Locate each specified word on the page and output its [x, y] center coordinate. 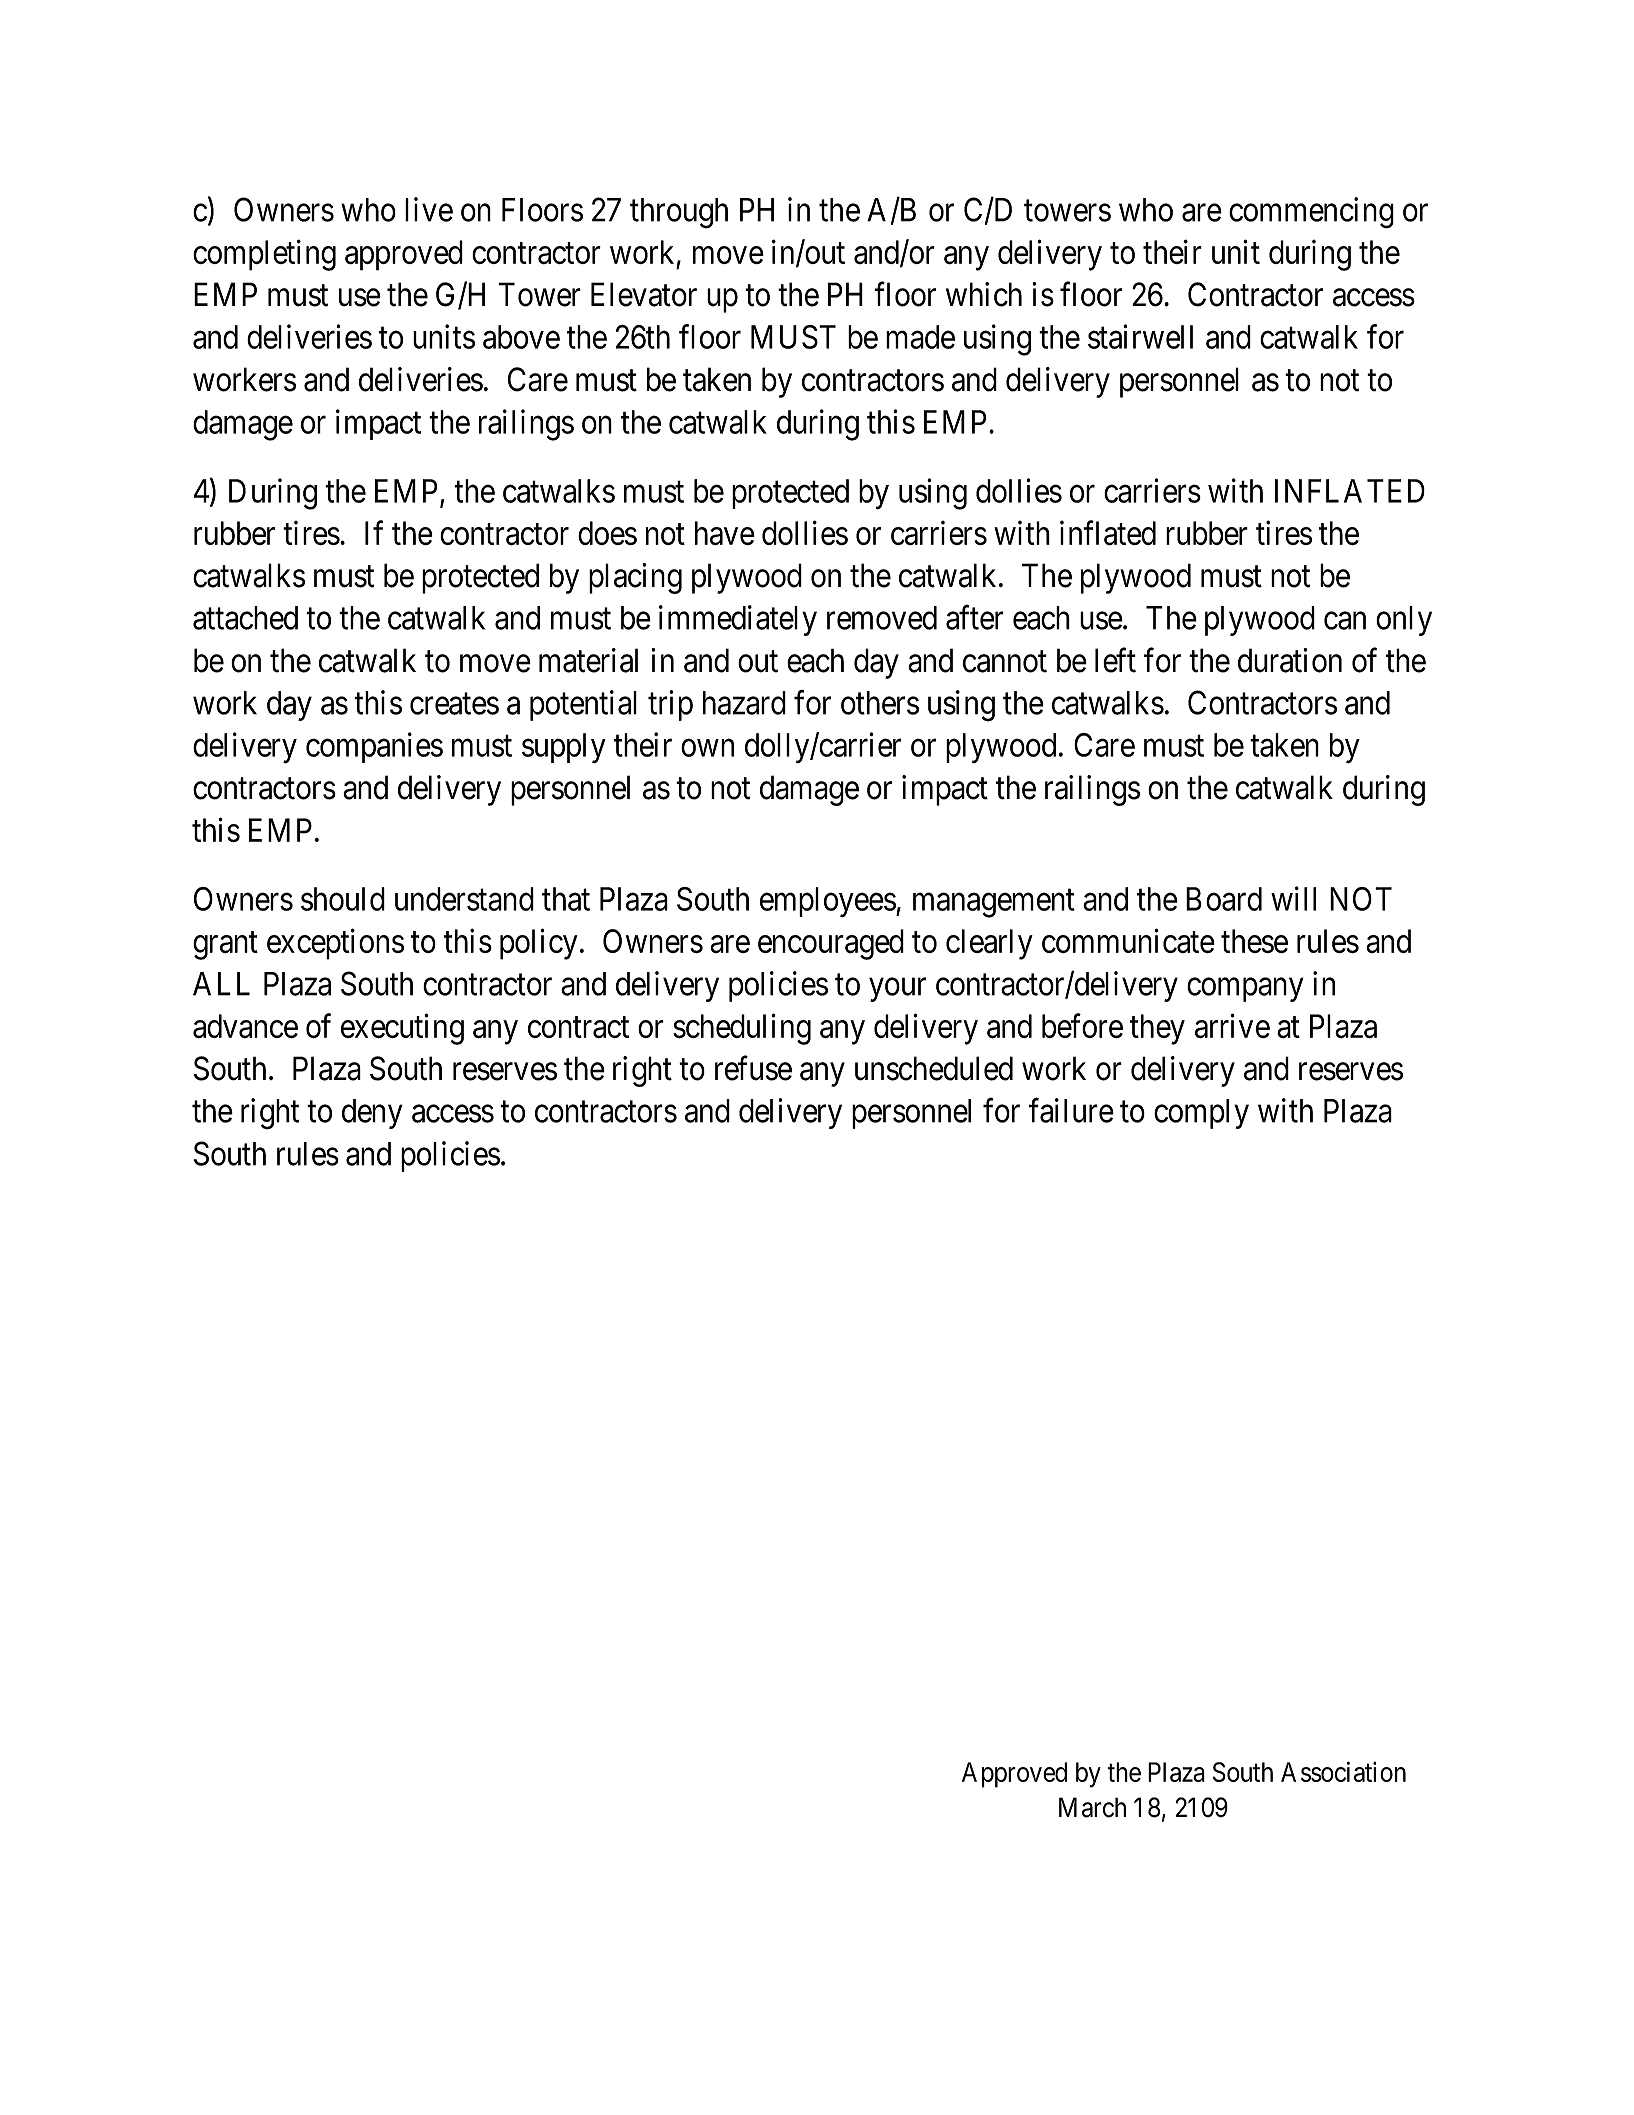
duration [1290, 660]
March [1092, 1807]
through [679, 213]
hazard [744, 703]
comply [1201, 1114]
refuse [753, 1068]
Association [1343, 1771]
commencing [1311, 213]
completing [264, 255]
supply [564, 748]
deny [372, 1114]
